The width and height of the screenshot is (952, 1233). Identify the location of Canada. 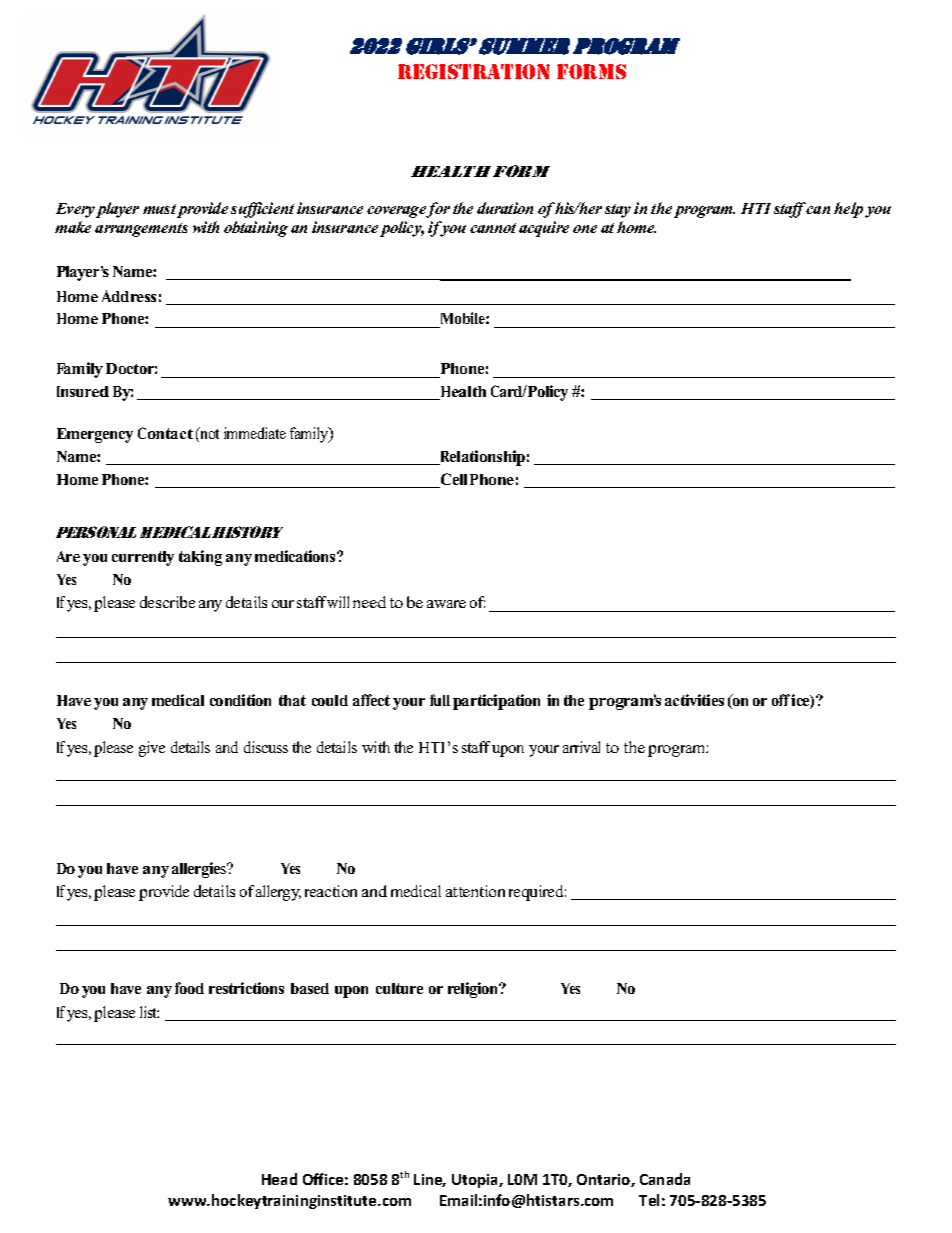
(665, 1179).
